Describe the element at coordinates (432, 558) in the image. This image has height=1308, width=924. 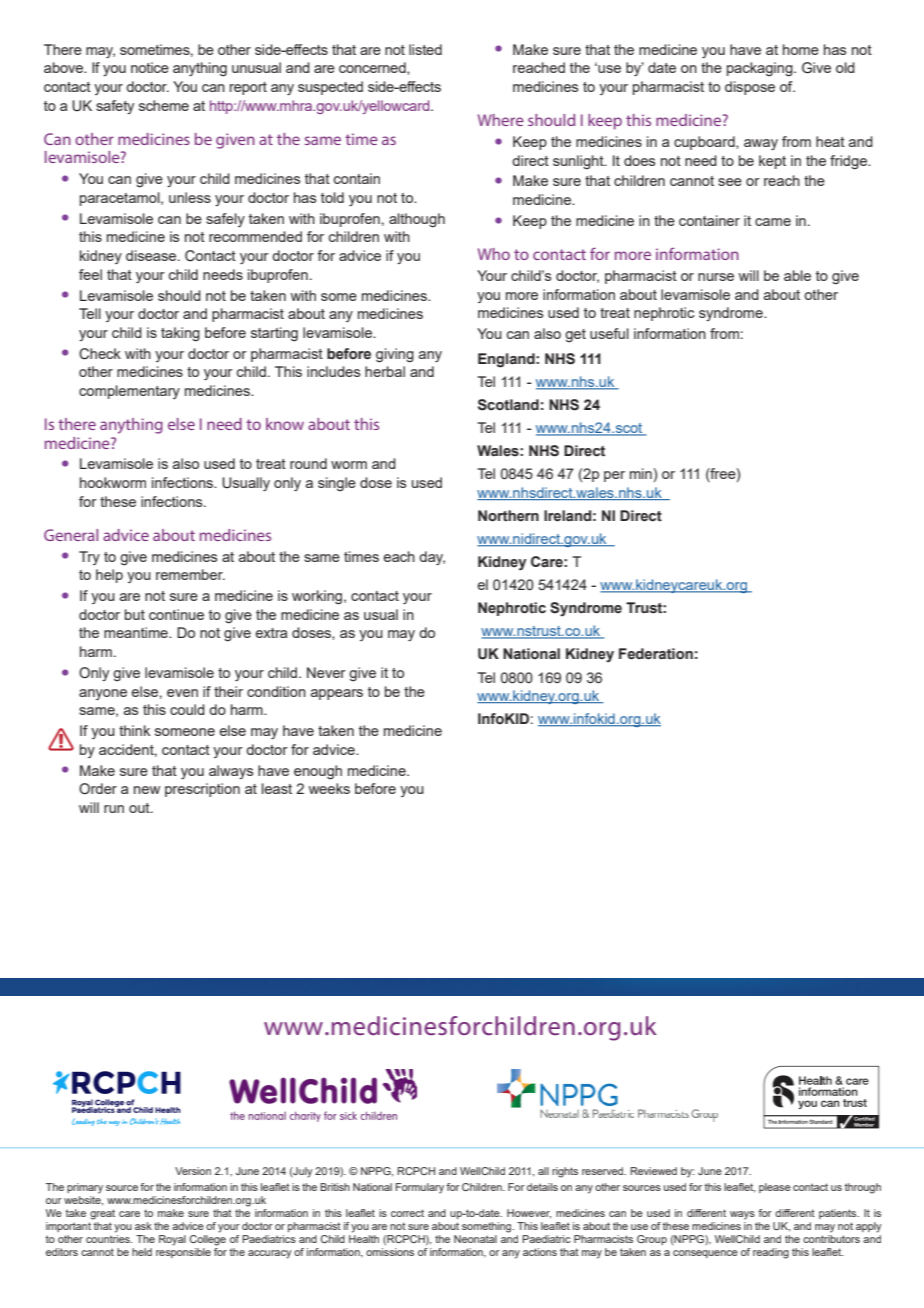
I see `day` at that location.
